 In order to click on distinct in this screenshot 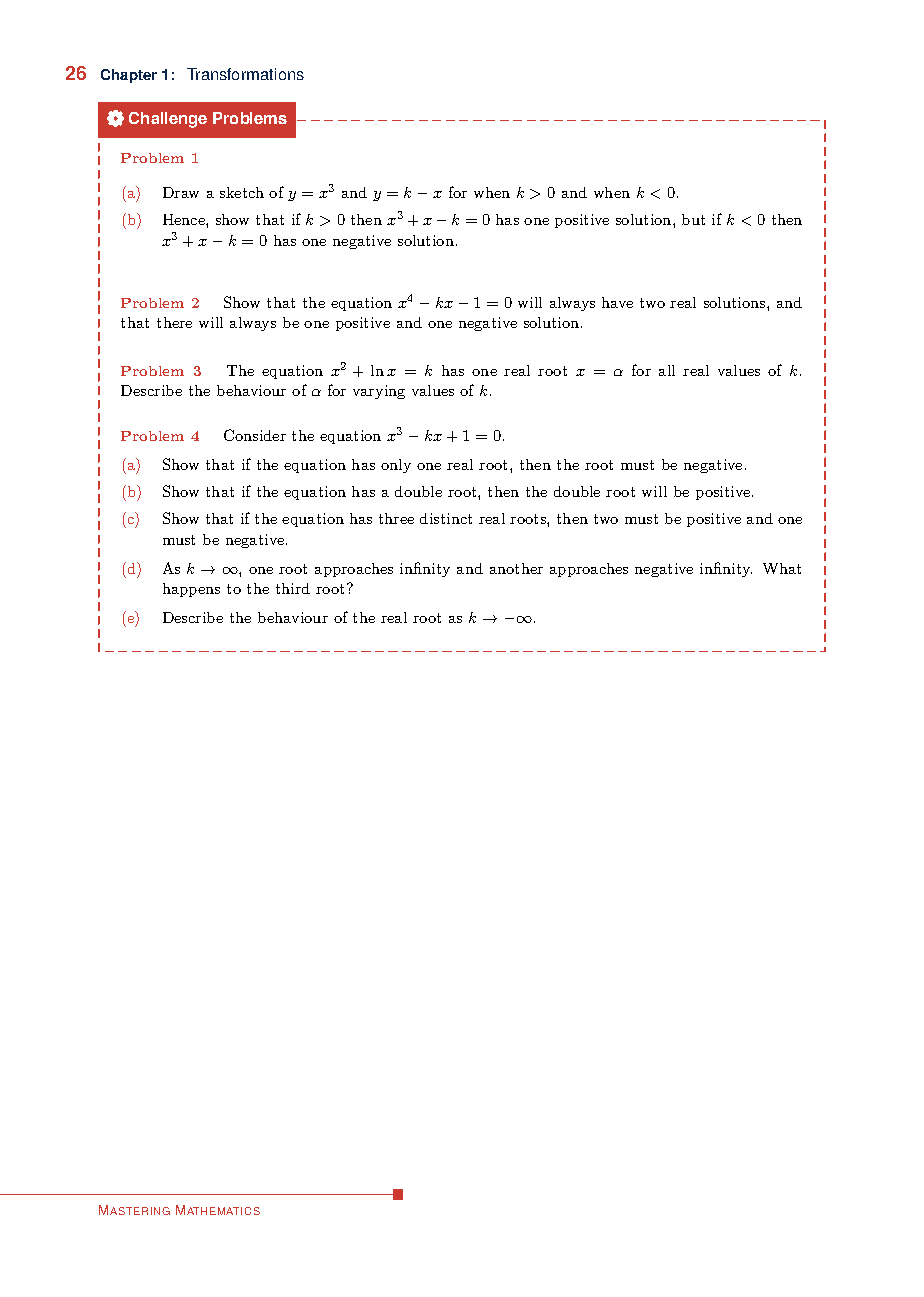, I will do `click(446, 518)`.
